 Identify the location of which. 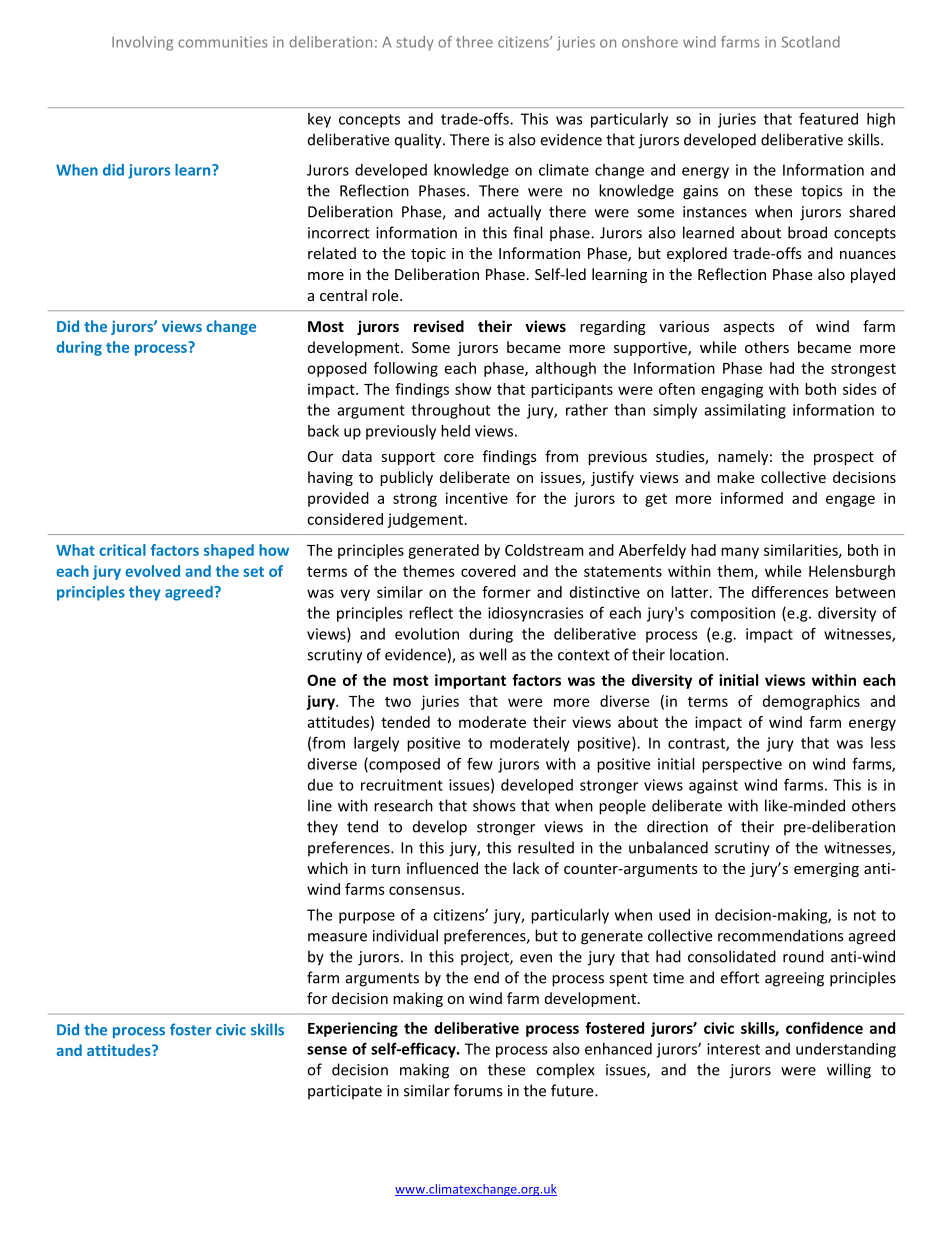
(327, 868).
